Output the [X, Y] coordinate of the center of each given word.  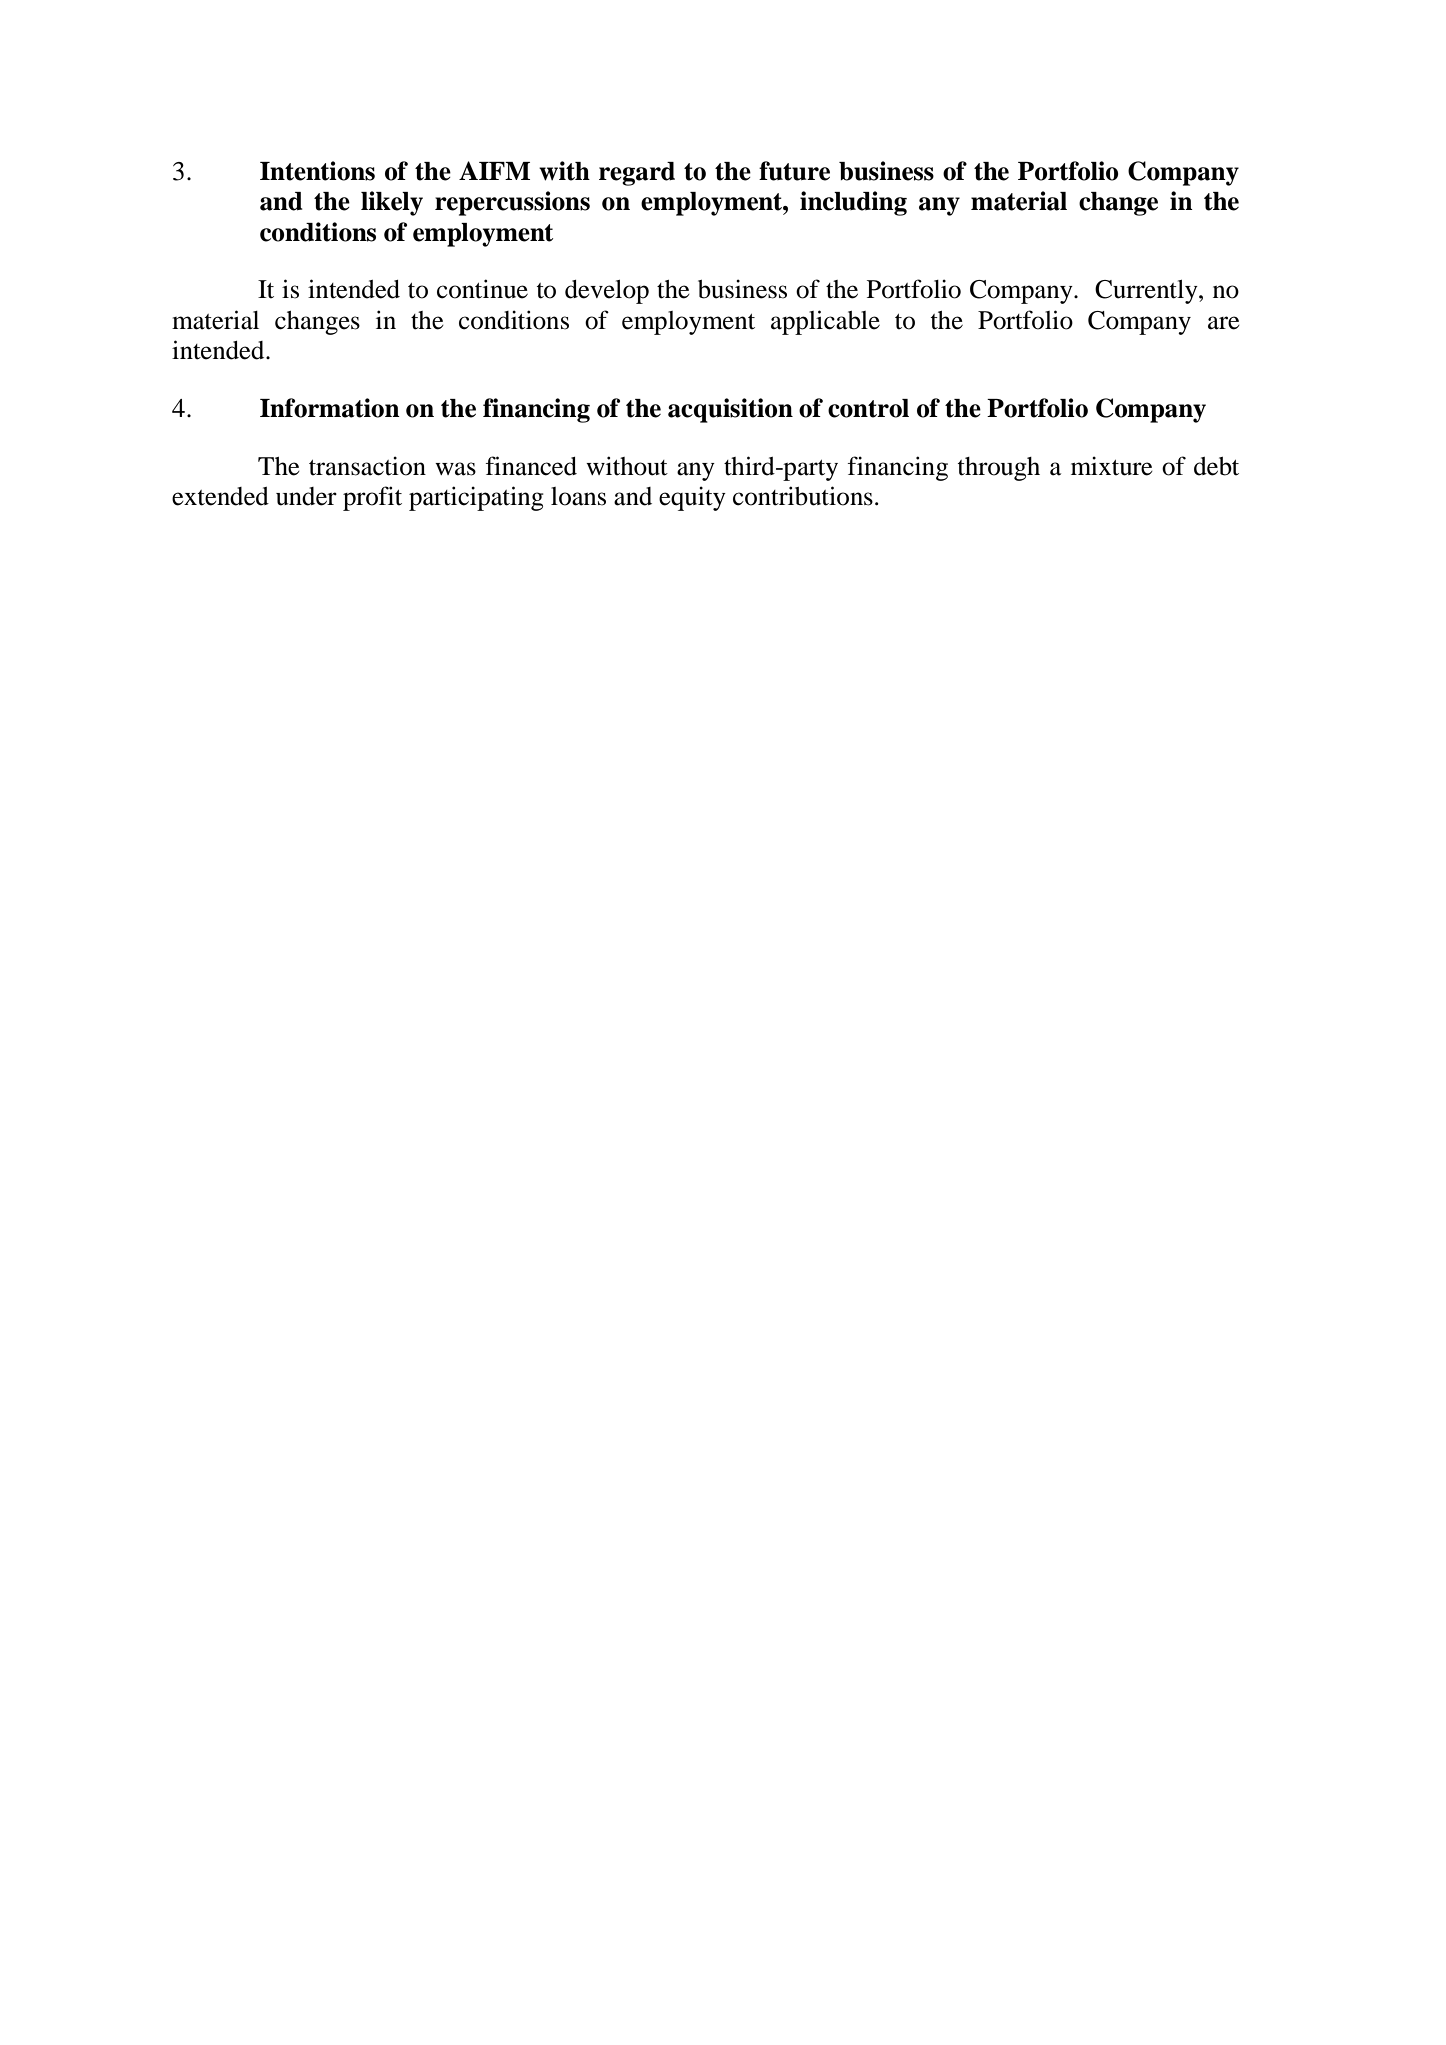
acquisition [730, 410]
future [794, 171]
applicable [825, 322]
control [868, 408]
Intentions [317, 171]
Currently [1147, 292]
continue [482, 289]
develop [607, 292]
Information [330, 408]
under [306, 496]
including [853, 203]
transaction [367, 466]
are [1224, 323]
